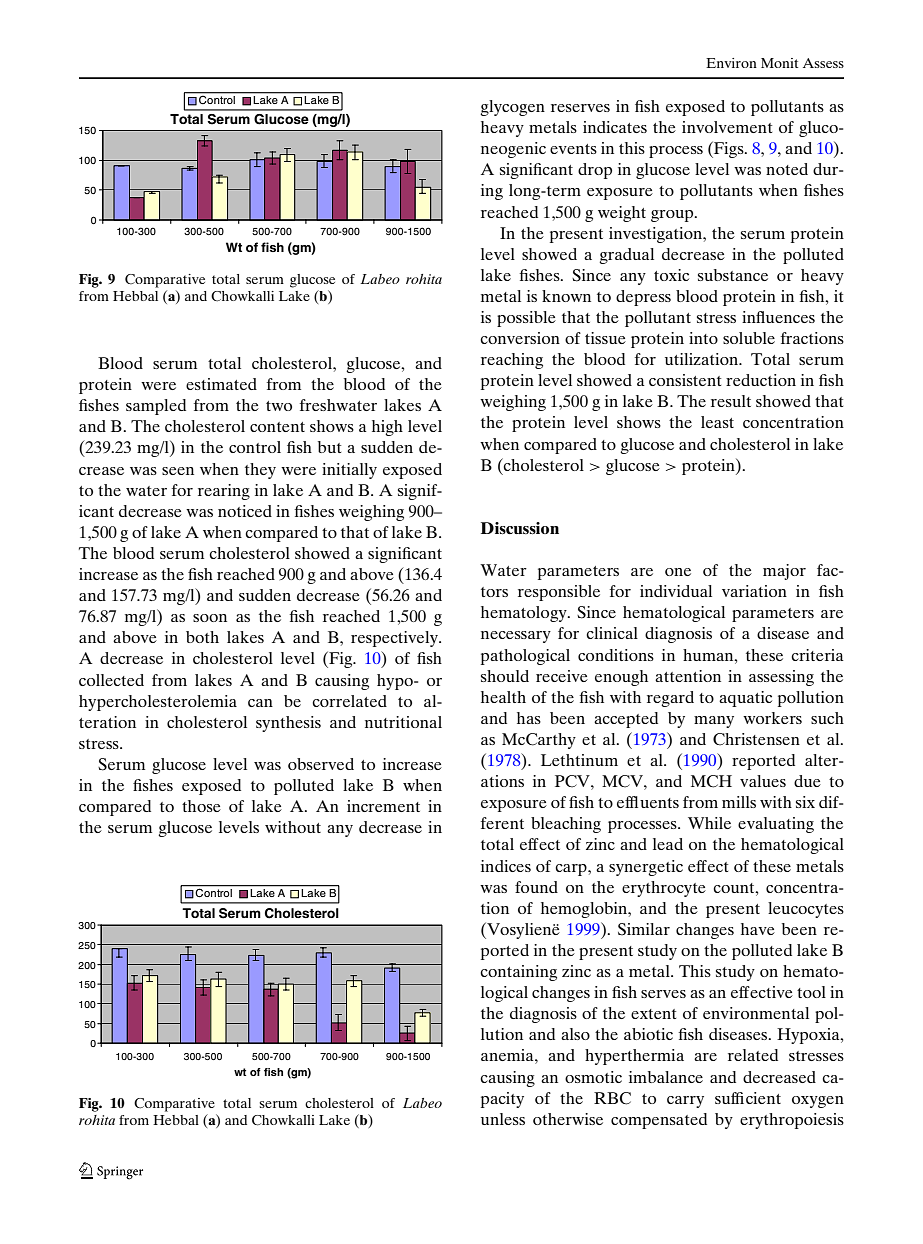 The width and height of the screenshot is (923, 1244). I want to click on While, so click(709, 823).
